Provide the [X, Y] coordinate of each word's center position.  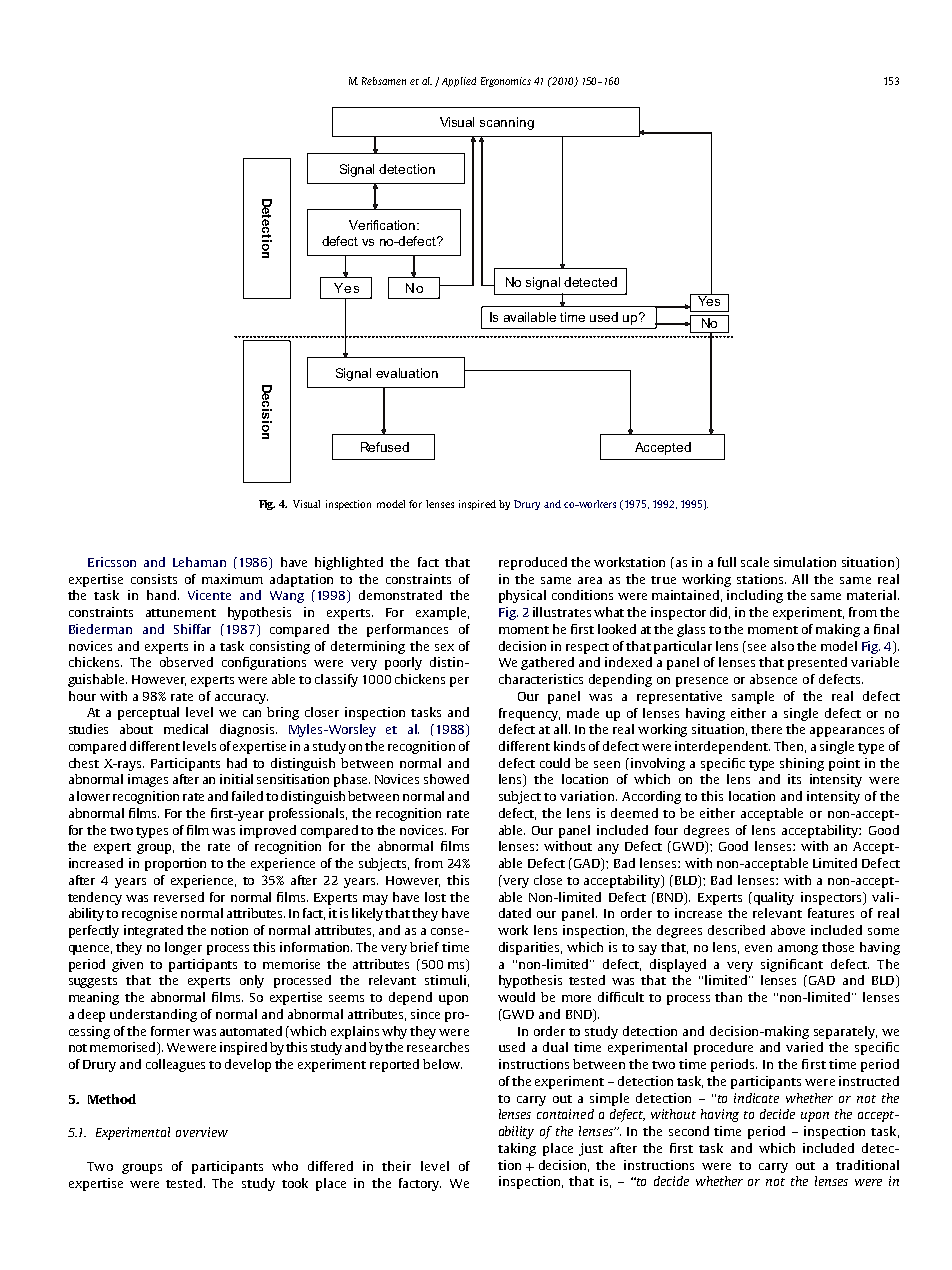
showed [446, 779]
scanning [507, 123]
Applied [459, 82]
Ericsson [112, 562]
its [794, 779]
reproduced [533, 563]
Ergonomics [506, 82]
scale [755, 562]
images [148, 780]
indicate [756, 1098]
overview [202, 1132]
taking [517, 1149]
